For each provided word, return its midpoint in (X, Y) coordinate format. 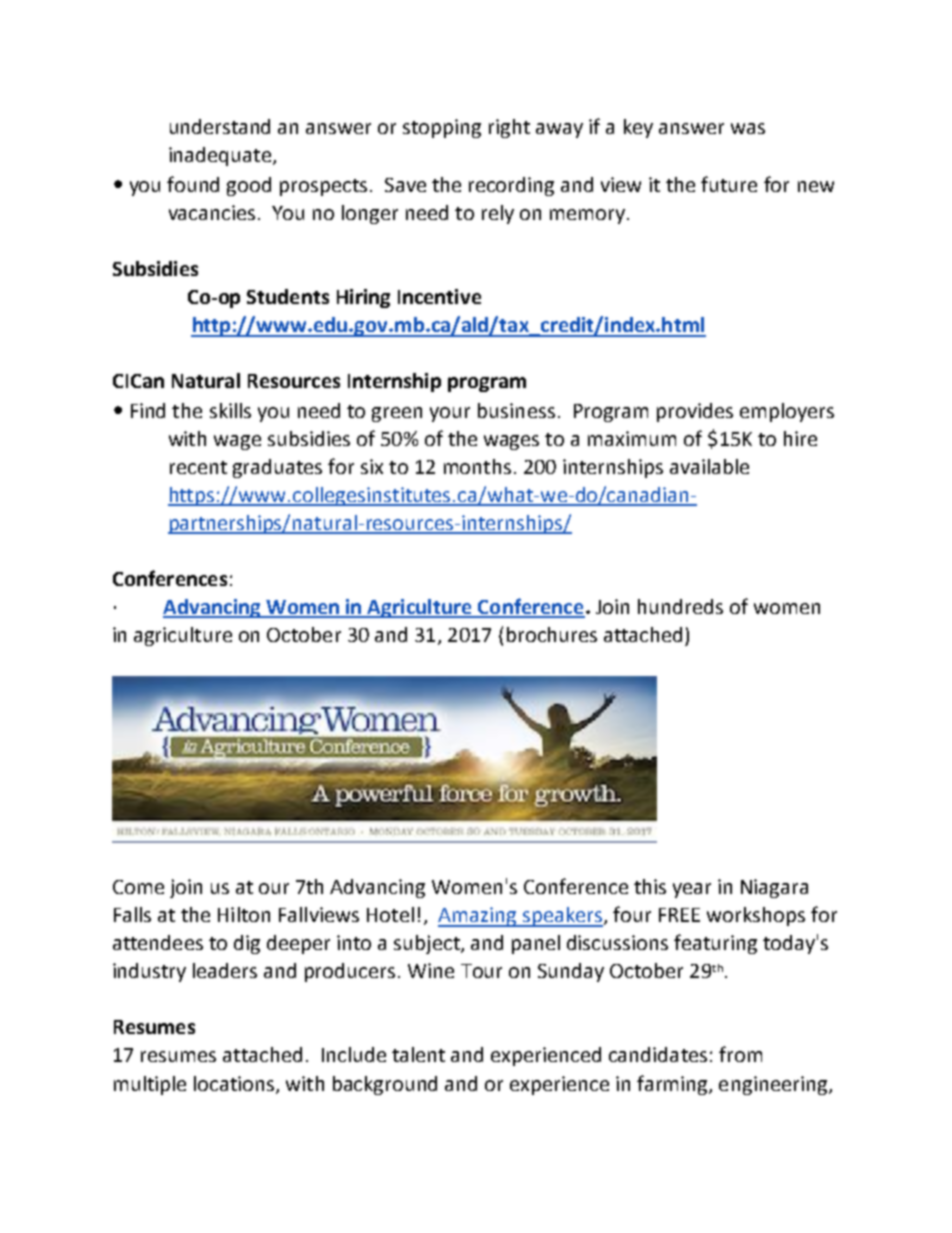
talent (418, 1054)
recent (198, 467)
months (477, 466)
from (740, 1054)
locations (235, 1084)
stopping (442, 128)
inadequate (220, 156)
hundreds (680, 606)
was (748, 128)
